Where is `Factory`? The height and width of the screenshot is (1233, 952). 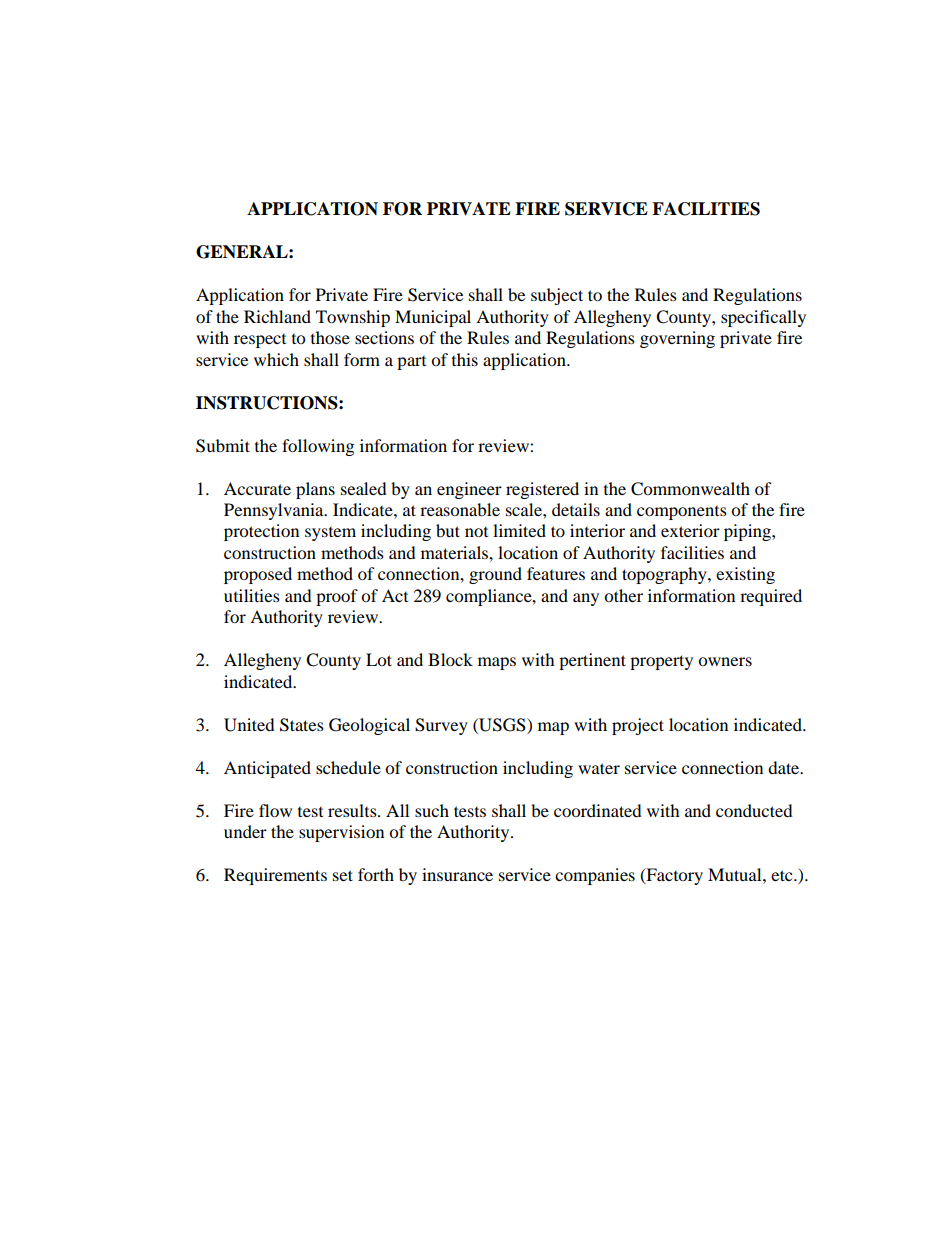
Factory is located at coordinates (673, 876).
